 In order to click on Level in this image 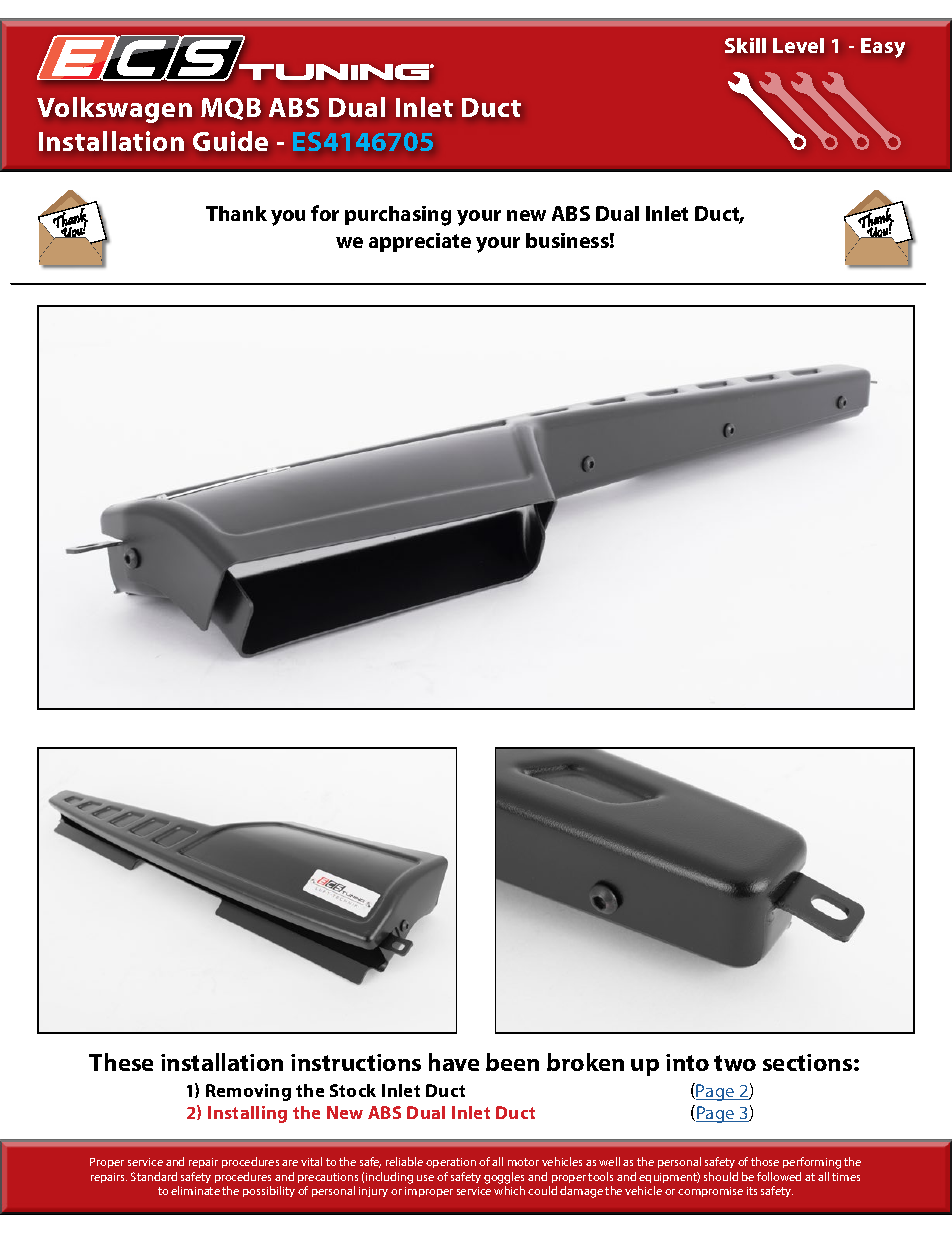, I will do `click(798, 45)`.
